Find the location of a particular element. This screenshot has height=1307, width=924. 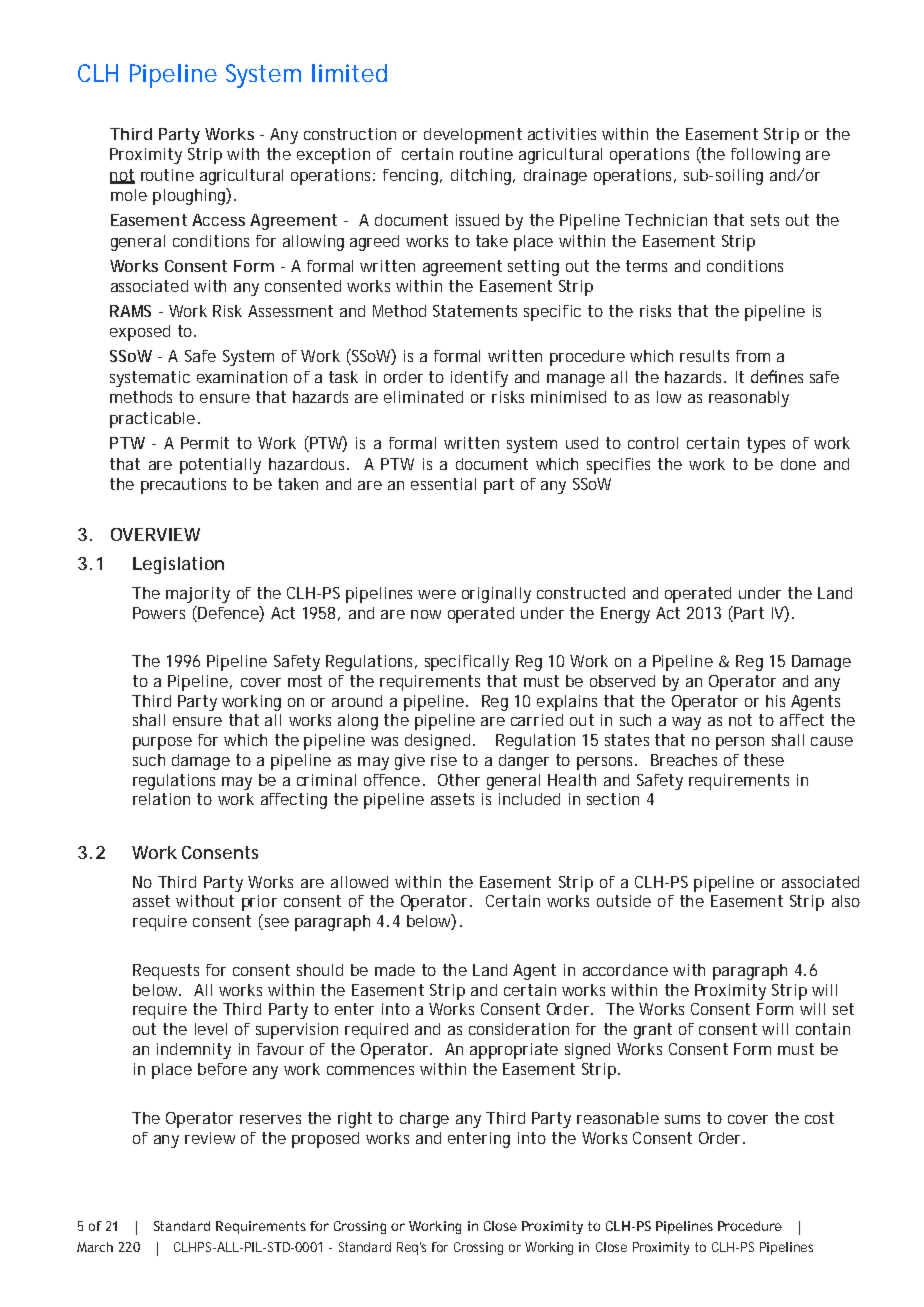

Powers is located at coordinates (159, 613).
